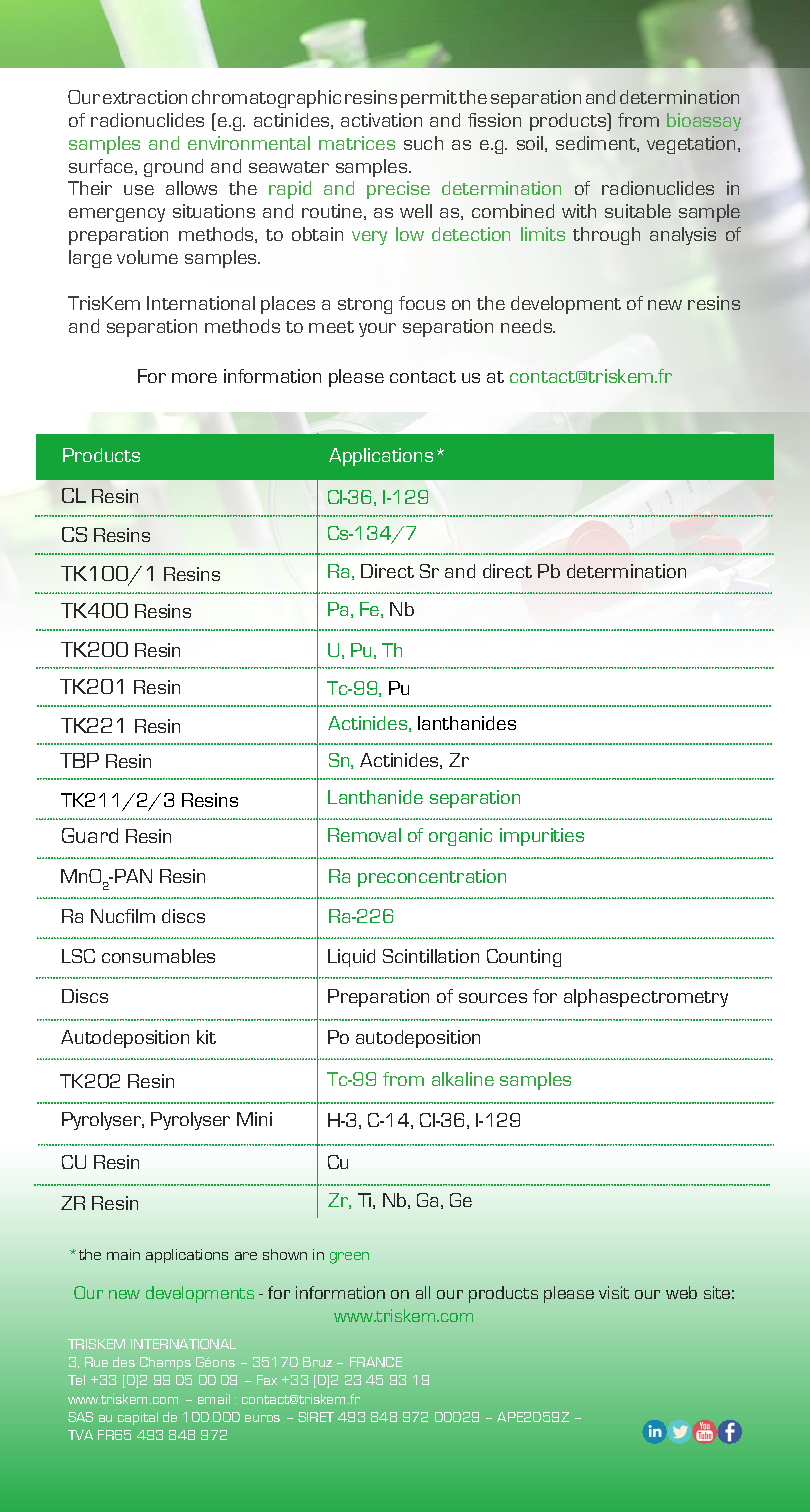 The height and width of the screenshot is (1512, 810). Describe the element at coordinates (138, 1418) in the screenshot. I see `capital` at that location.
